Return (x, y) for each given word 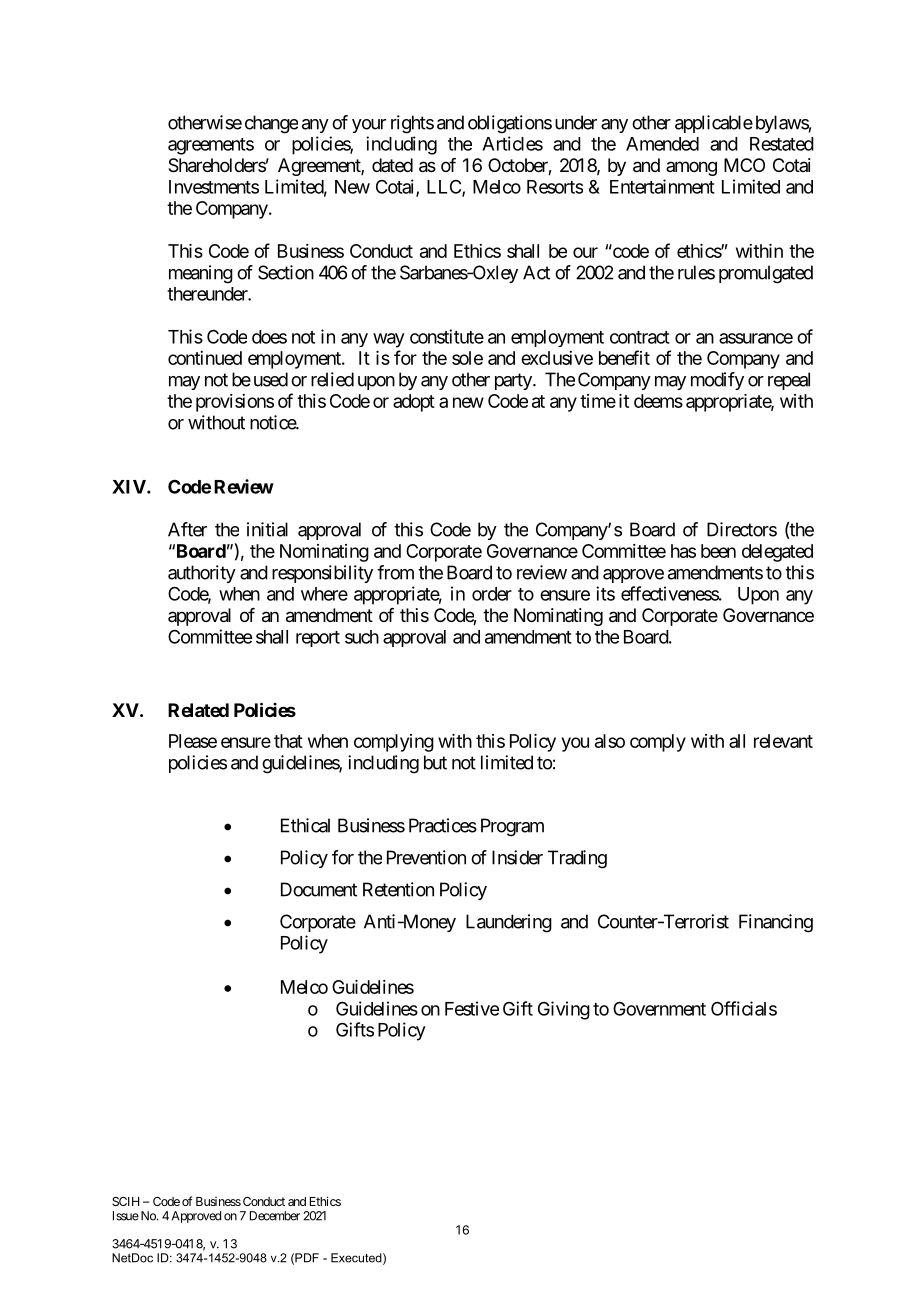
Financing (776, 923)
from (395, 572)
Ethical (305, 825)
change (271, 124)
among (691, 168)
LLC (445, 188)
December (275, 1216)
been (718, 551)
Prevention (426, 857)
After (187, 529)
